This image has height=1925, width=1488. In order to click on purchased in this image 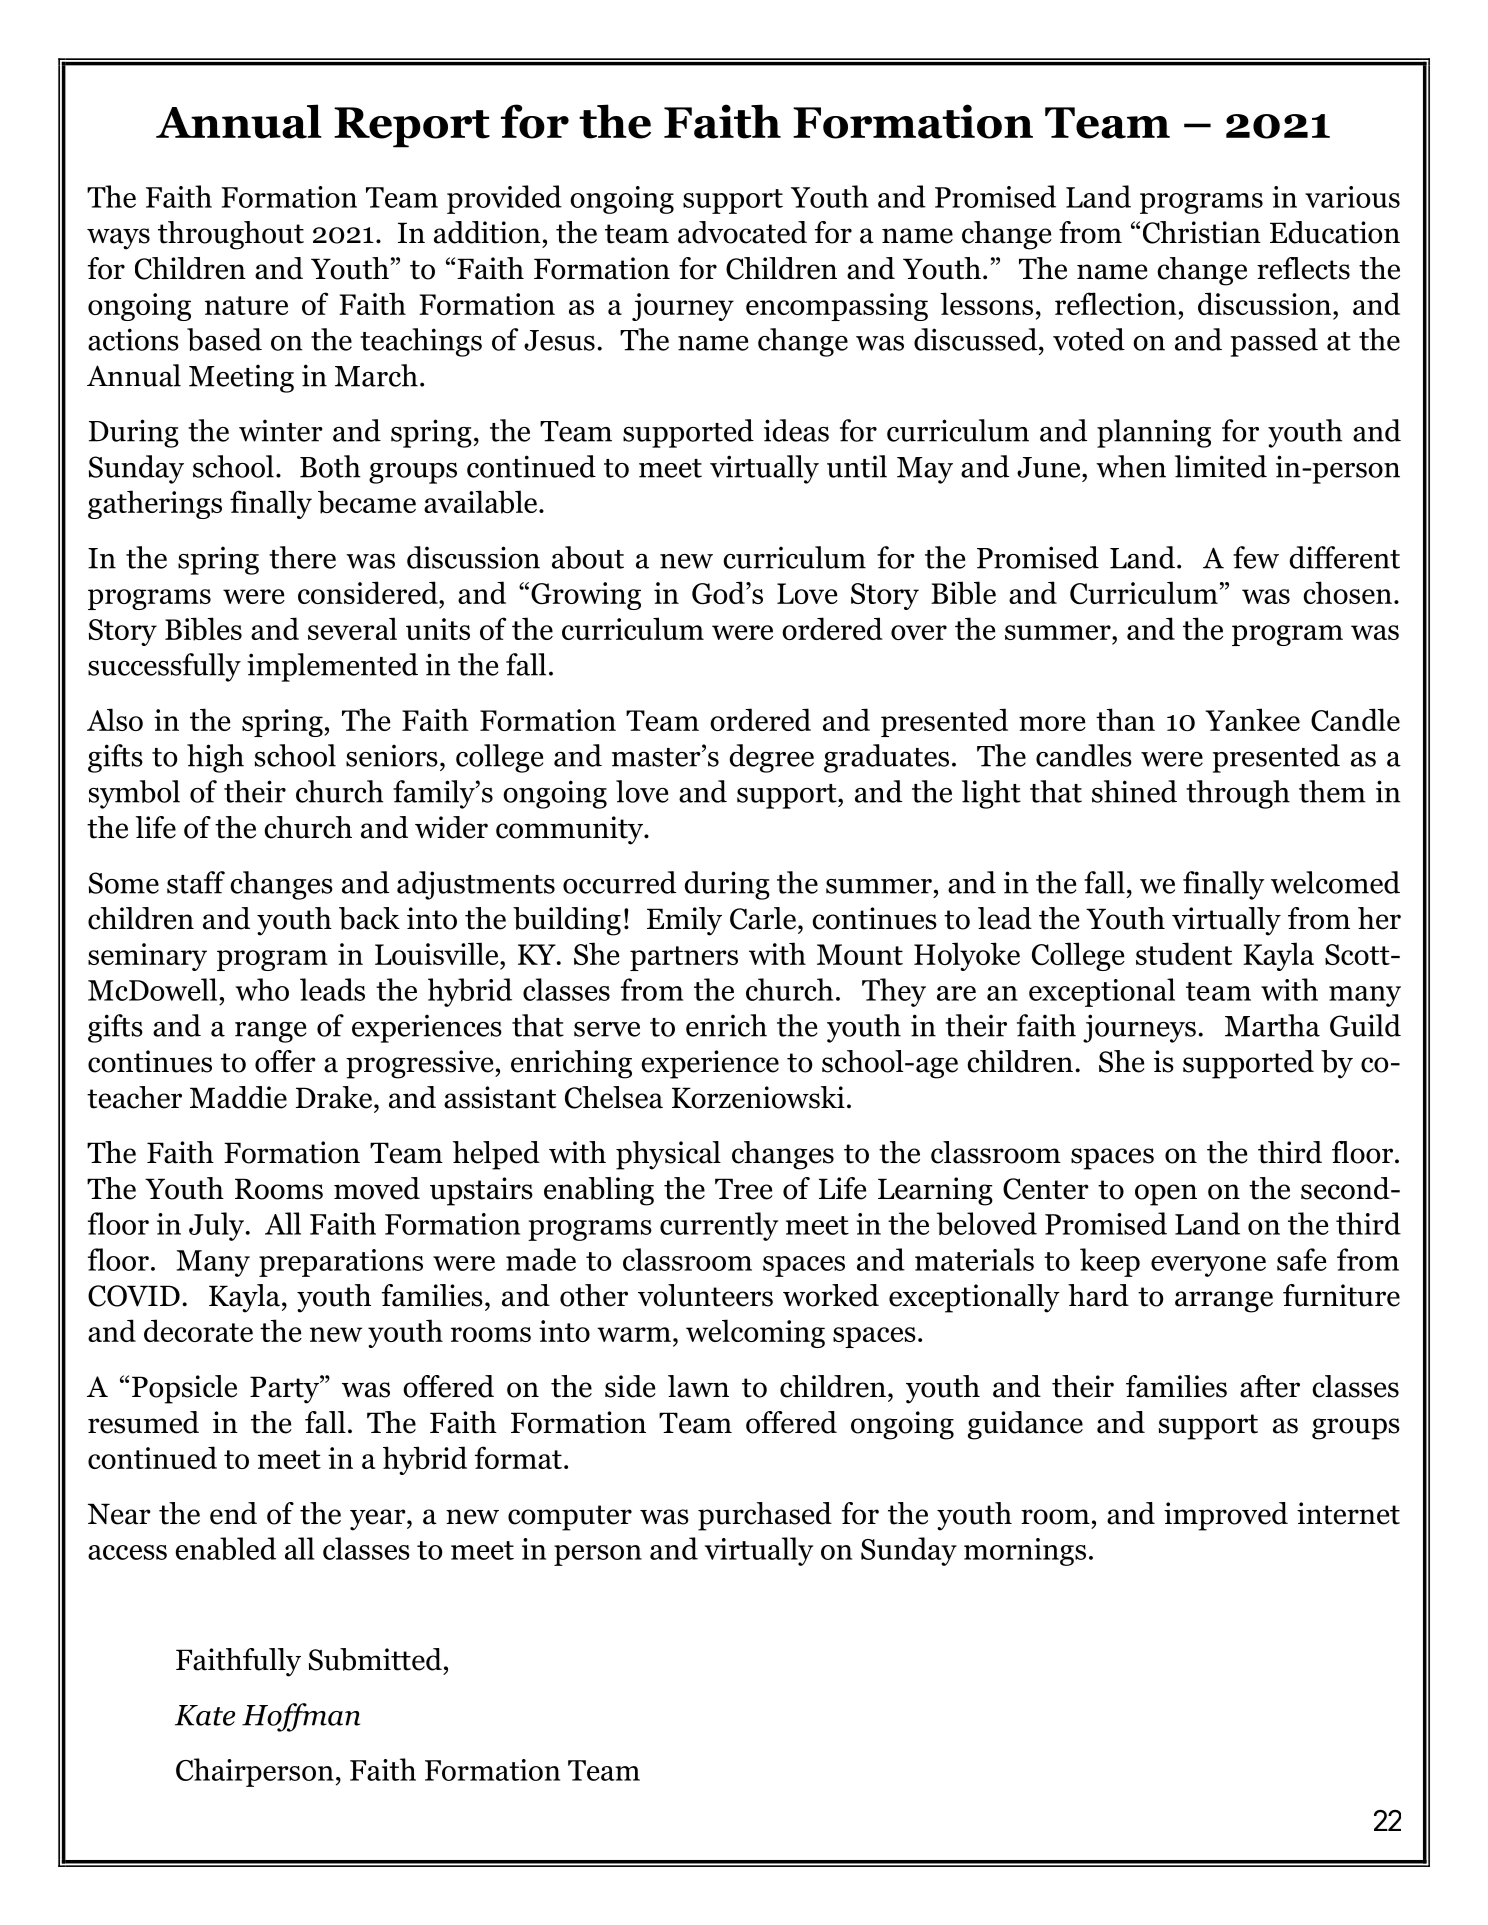, I will do `click(765, 1516)`.
